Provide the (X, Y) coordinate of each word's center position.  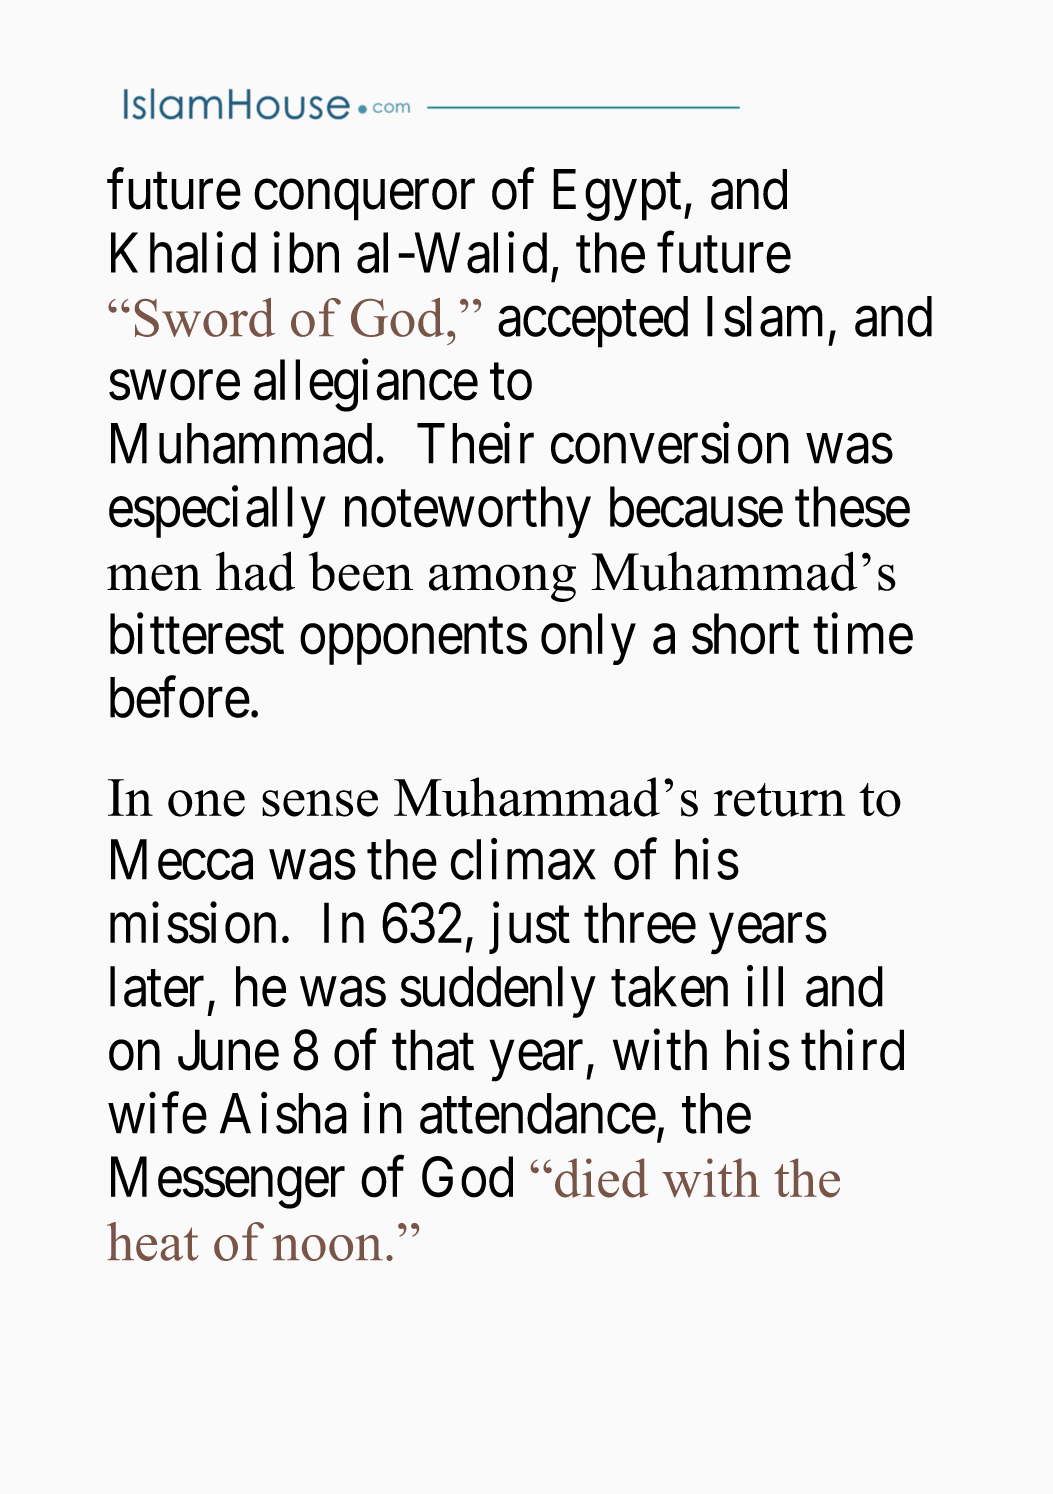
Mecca (182, 860)
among (502, 583)
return (779, 800)
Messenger (228, 1183)
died (601, 1178)
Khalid (183, 253)
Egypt (617, 195)
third (852, 1050)
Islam (765, 316)
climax (523, 859)
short (745, 634)
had (255, 571)
